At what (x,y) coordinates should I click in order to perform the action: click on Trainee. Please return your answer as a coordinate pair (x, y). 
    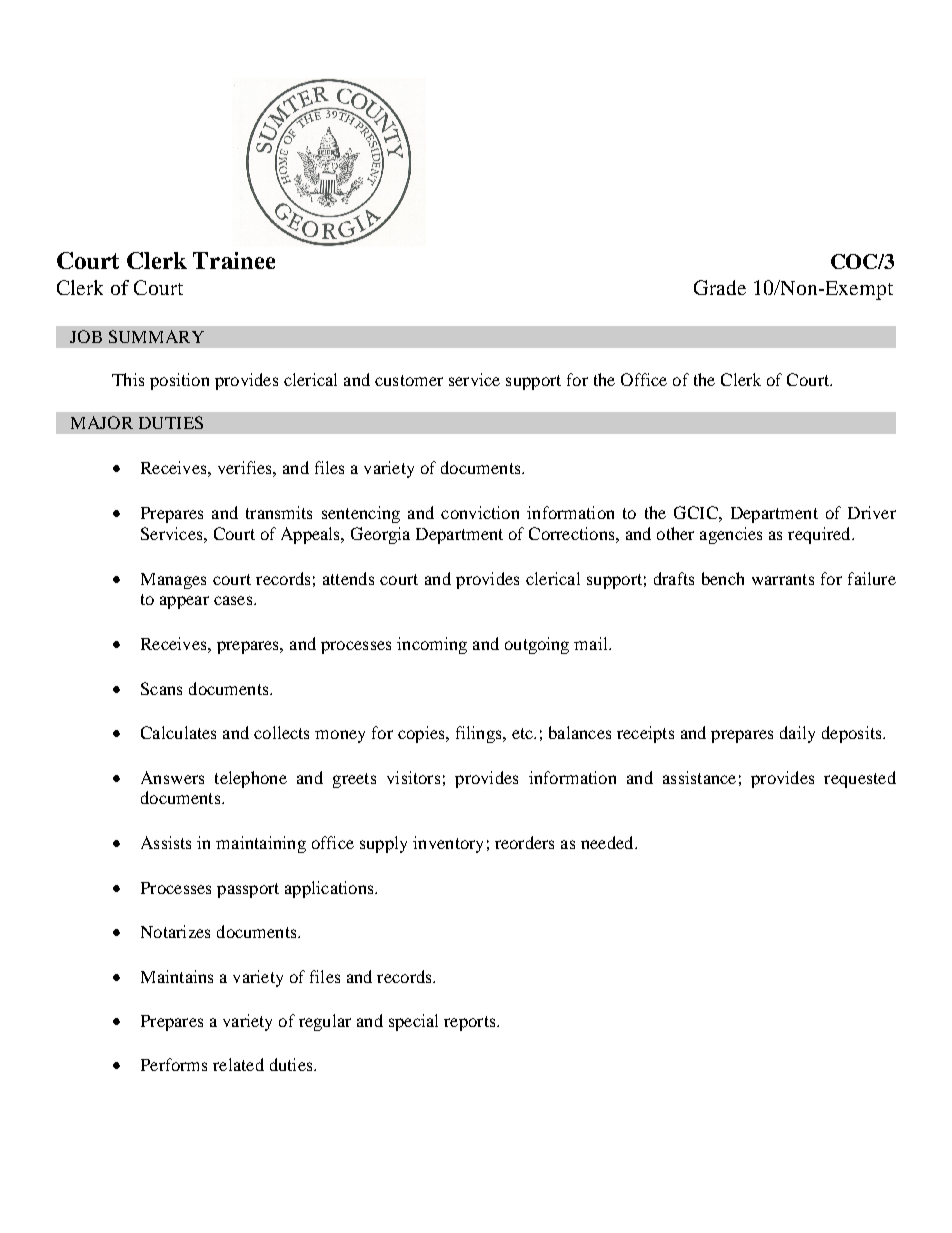
    Looking at the image, I should click on (234, 260).
